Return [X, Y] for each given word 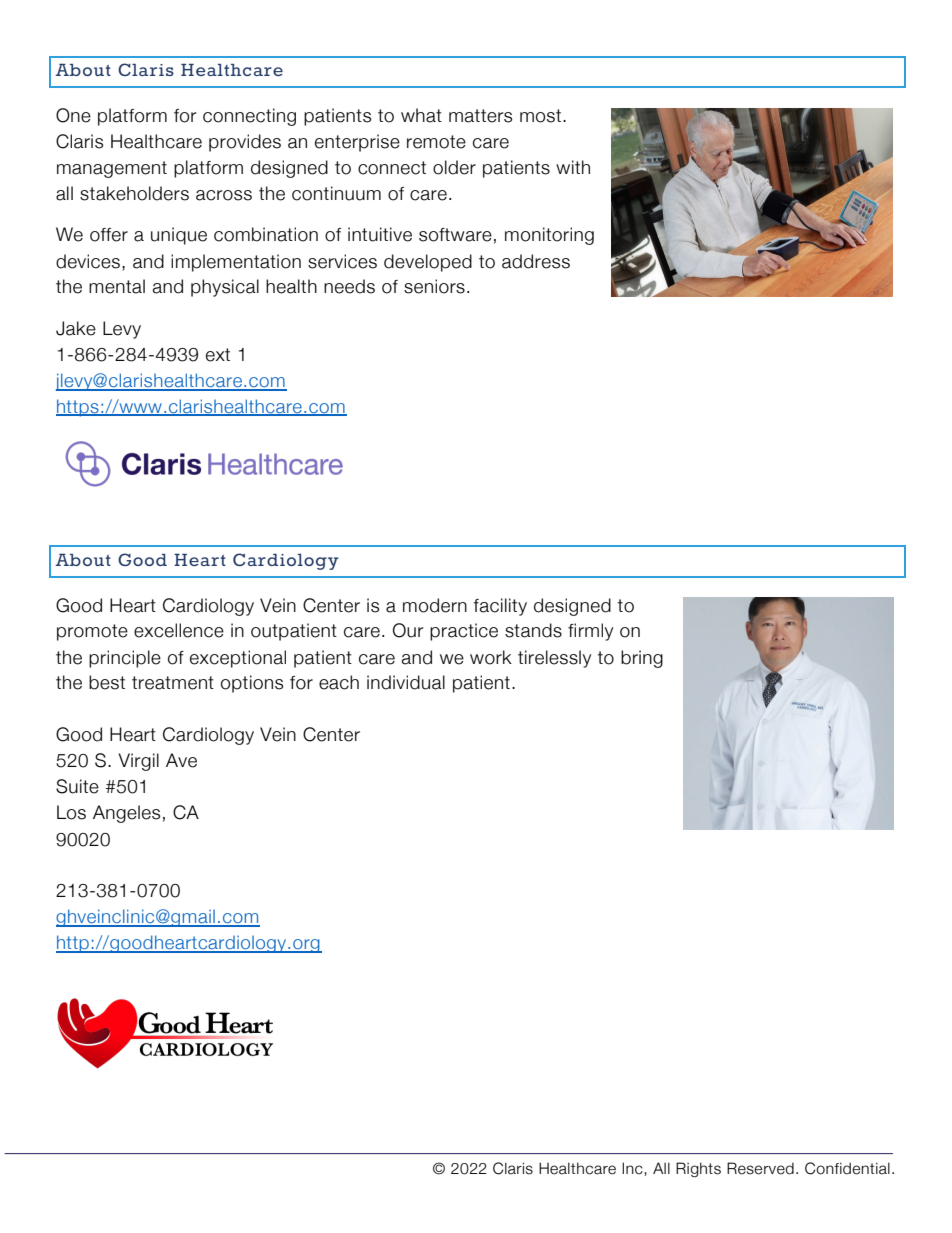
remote [436, 142]
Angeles [126, 814]
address [536, 261]
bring [642, 659]
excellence [179, 630]
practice [464, 632]
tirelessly [554, 659]
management [112, 169]
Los [71, 812]
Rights [698, 1169]
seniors [434, 286]
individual [406, 682]
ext [218, 355]
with [573, 167]
